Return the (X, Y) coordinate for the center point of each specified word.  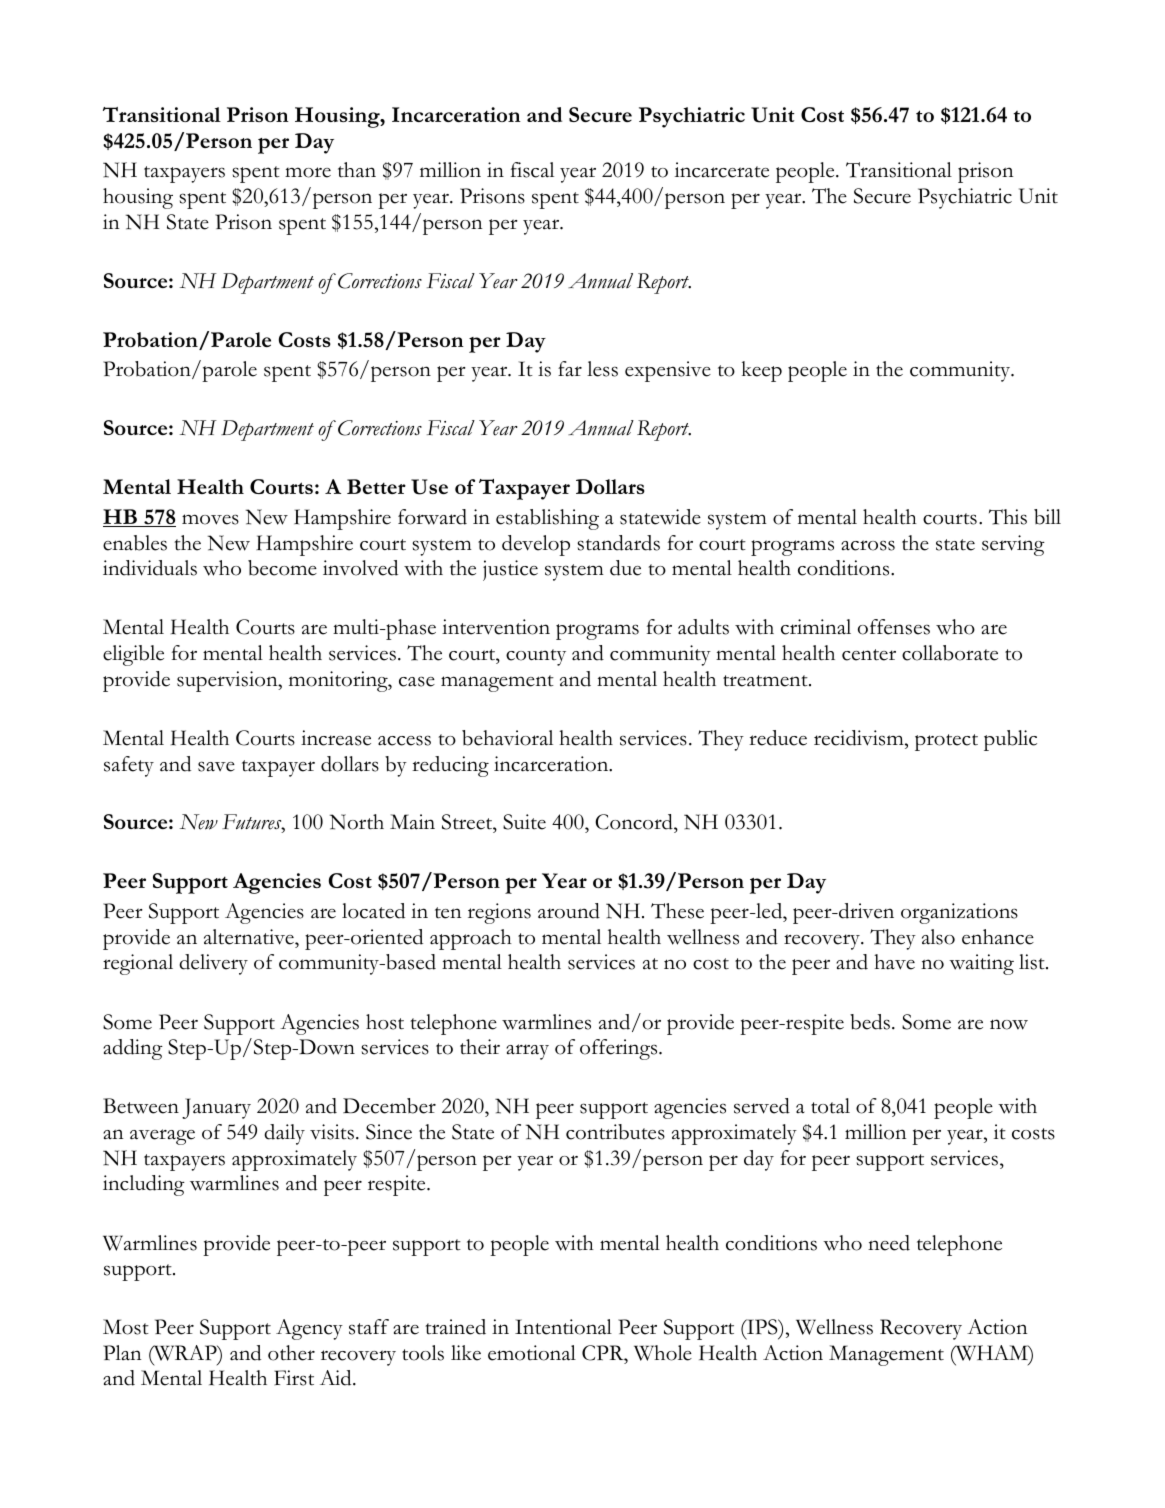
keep (762, 371)
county (536, 657)
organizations (959, 913)
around (569, 911)
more (308, 172)
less (602, 369)
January (216, 1108)
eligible (133, 655)
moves (210, 519)
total (830, 1106)
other (291, 1353)
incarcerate (722, 170)
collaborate (950, 653)
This (1008, 517)
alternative (250, 937)
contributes (615, 1132)
